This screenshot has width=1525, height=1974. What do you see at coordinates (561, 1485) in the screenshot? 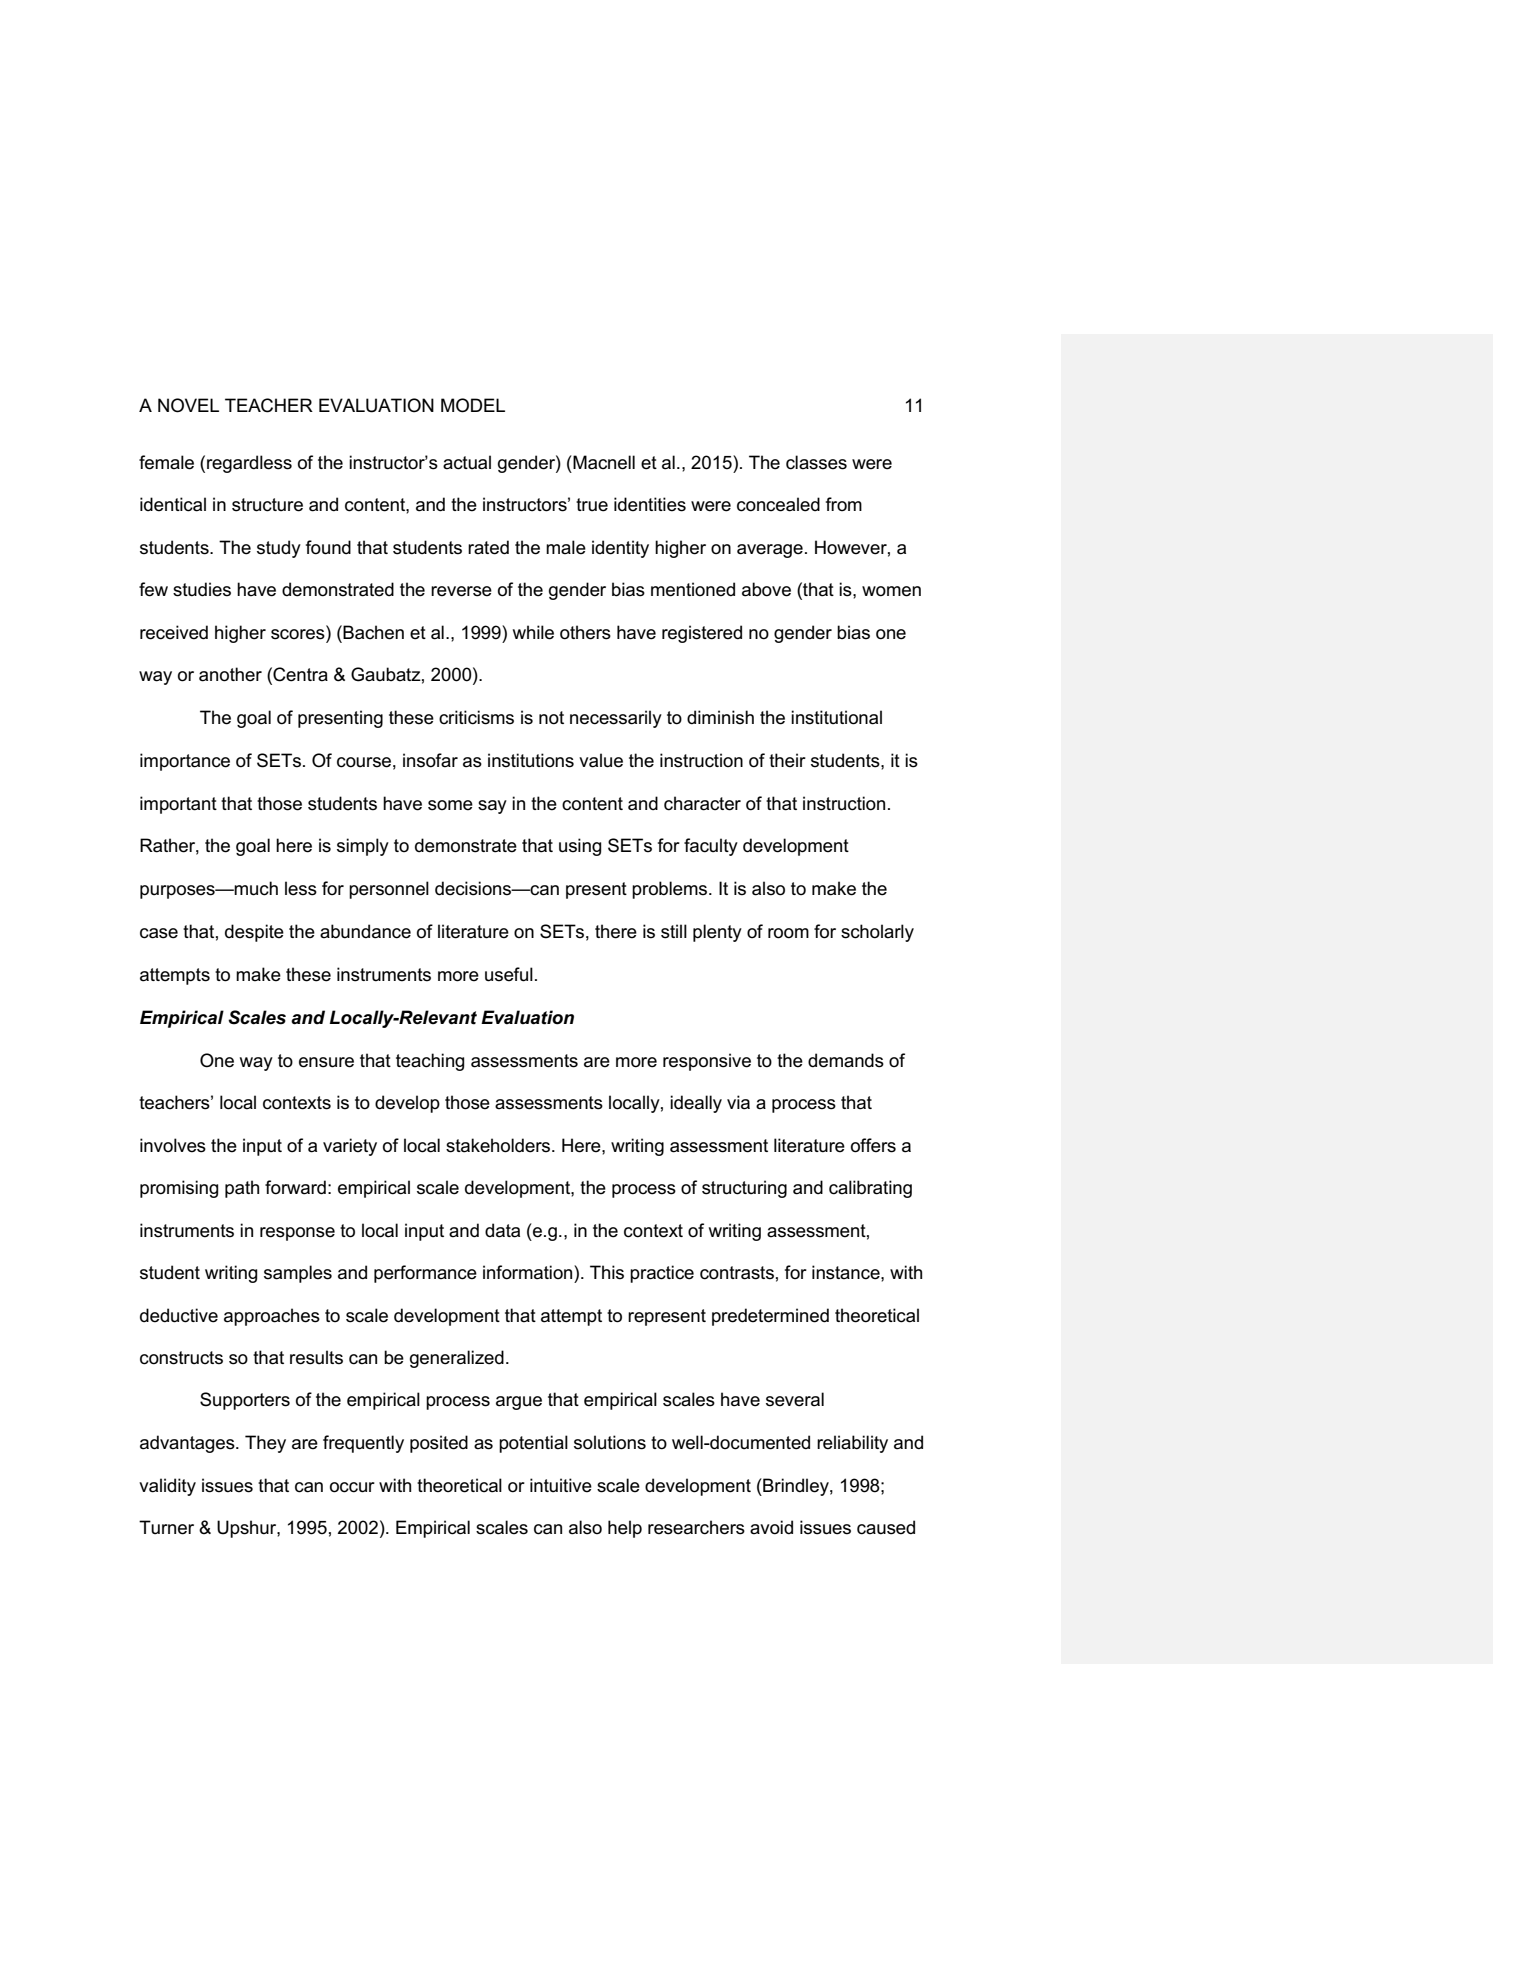
I see `intuitive` at bounding box center [561, 1485].
